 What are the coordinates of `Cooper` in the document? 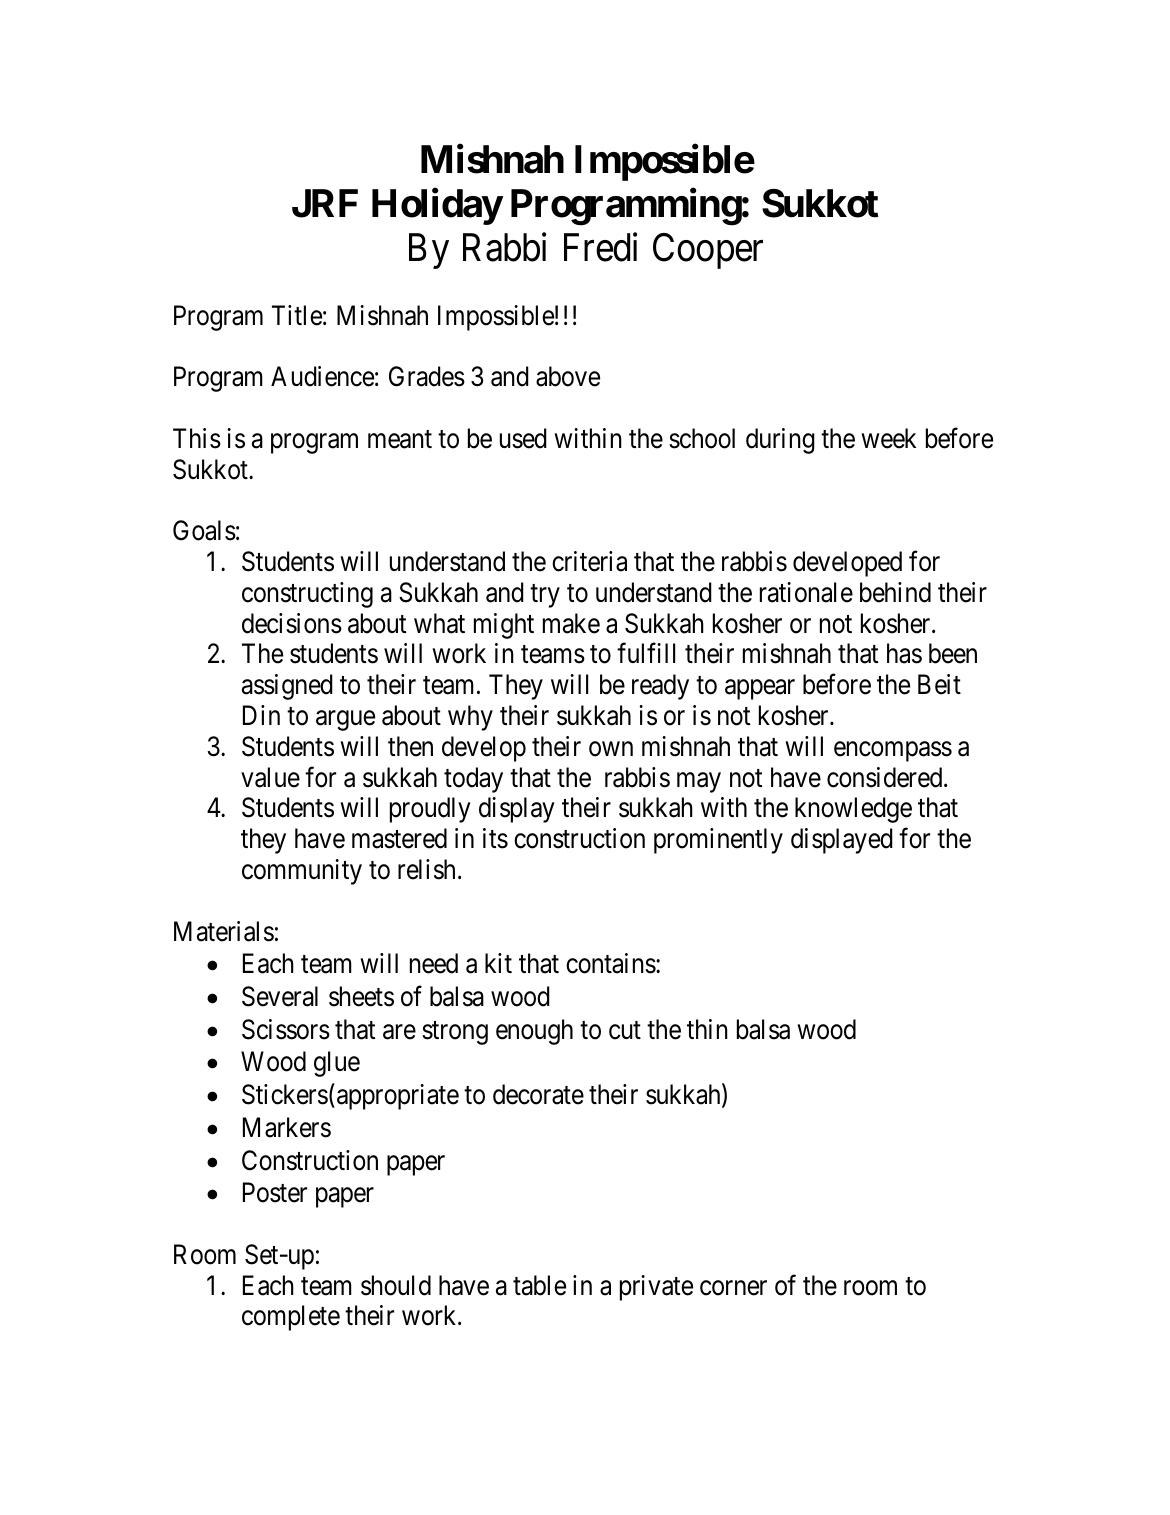 It's located at (708, 251).
